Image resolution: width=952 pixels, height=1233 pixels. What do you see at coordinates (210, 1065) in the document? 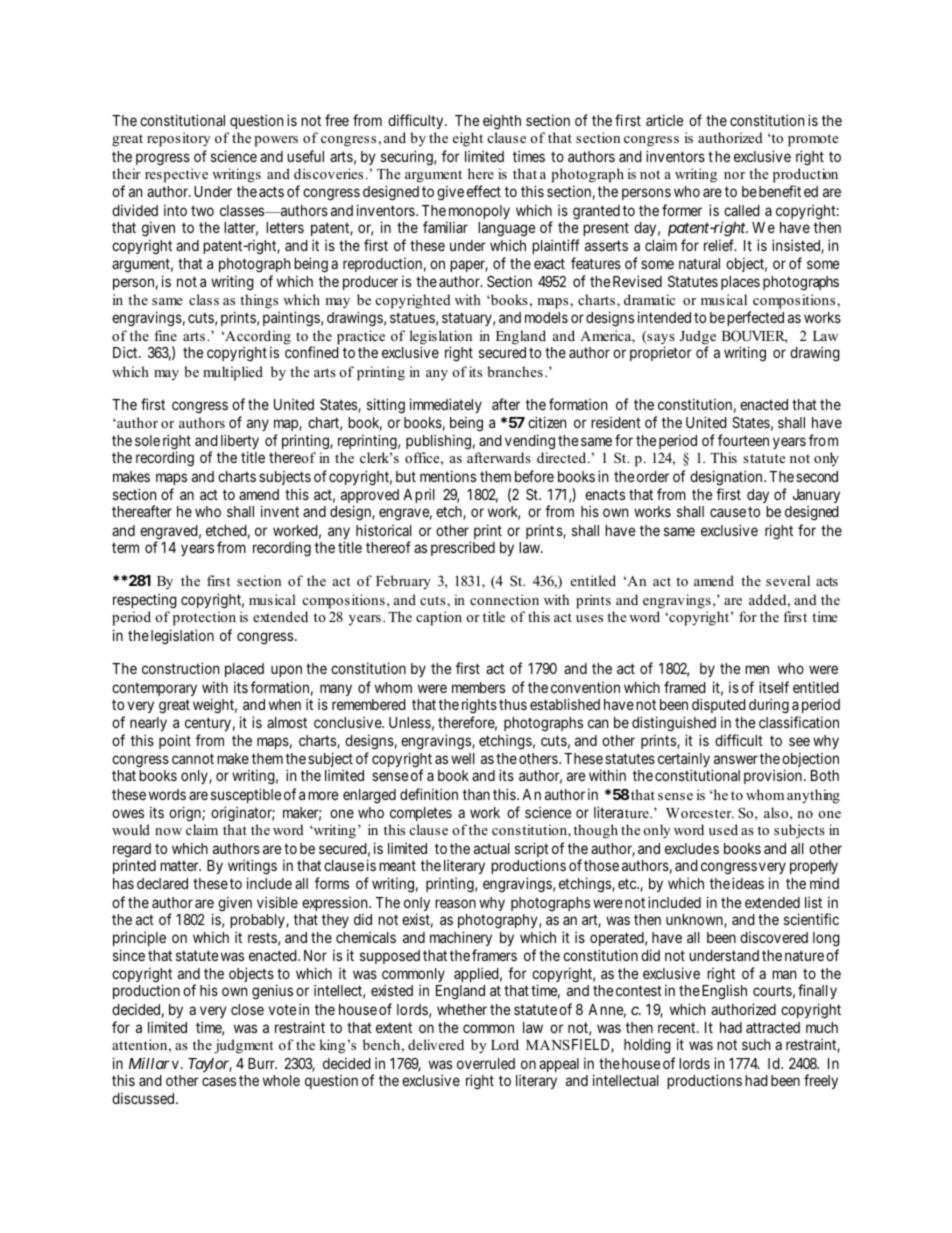
I see `Taylor` at bounding box center [210, 1065].
